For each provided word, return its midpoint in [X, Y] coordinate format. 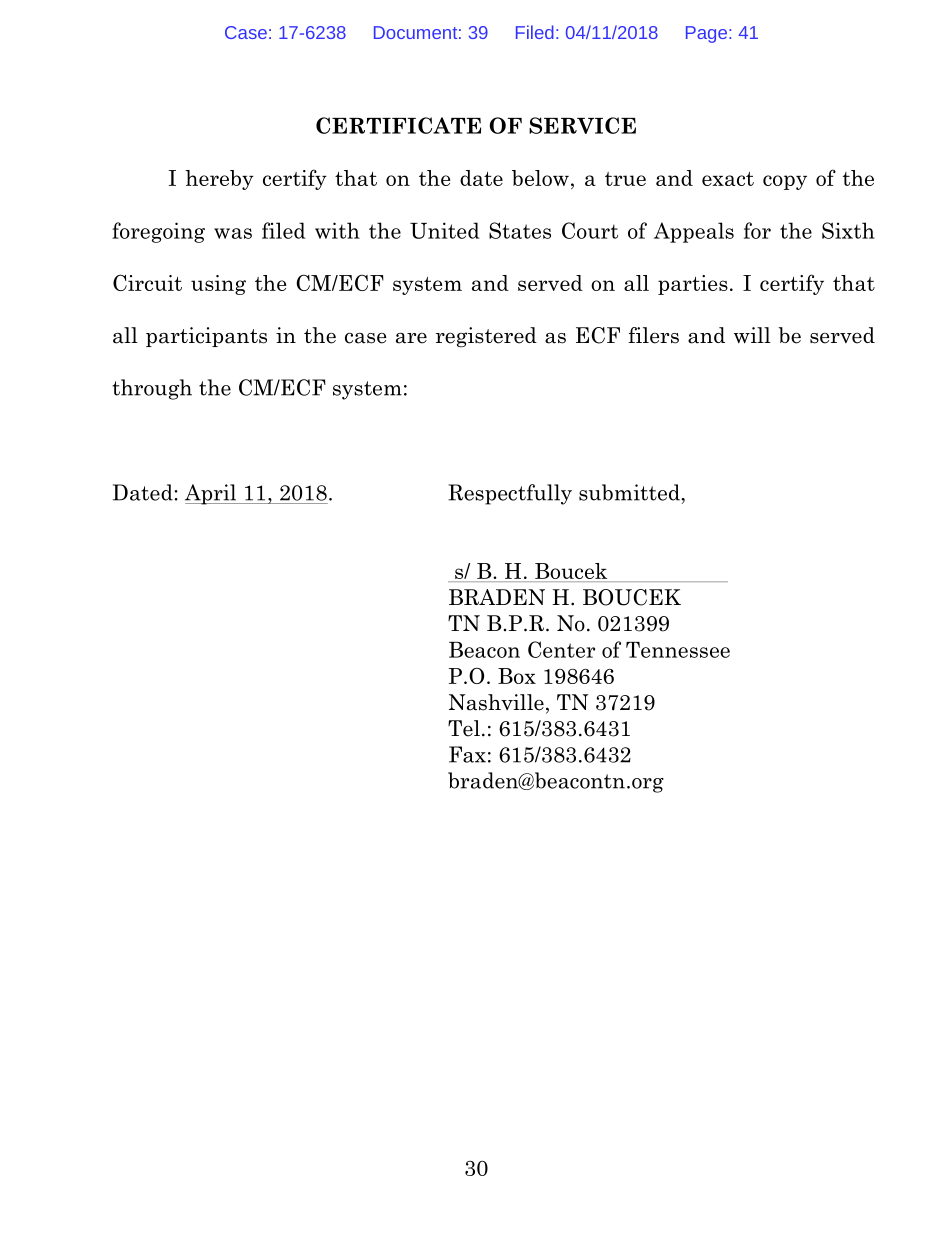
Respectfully [510, 494]
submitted [630, 492]
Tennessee [678, 650]
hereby [219, 180]
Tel [464, 728]
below [540, 178]
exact [728, 179]
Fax [467, 754]
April [212, 494]
